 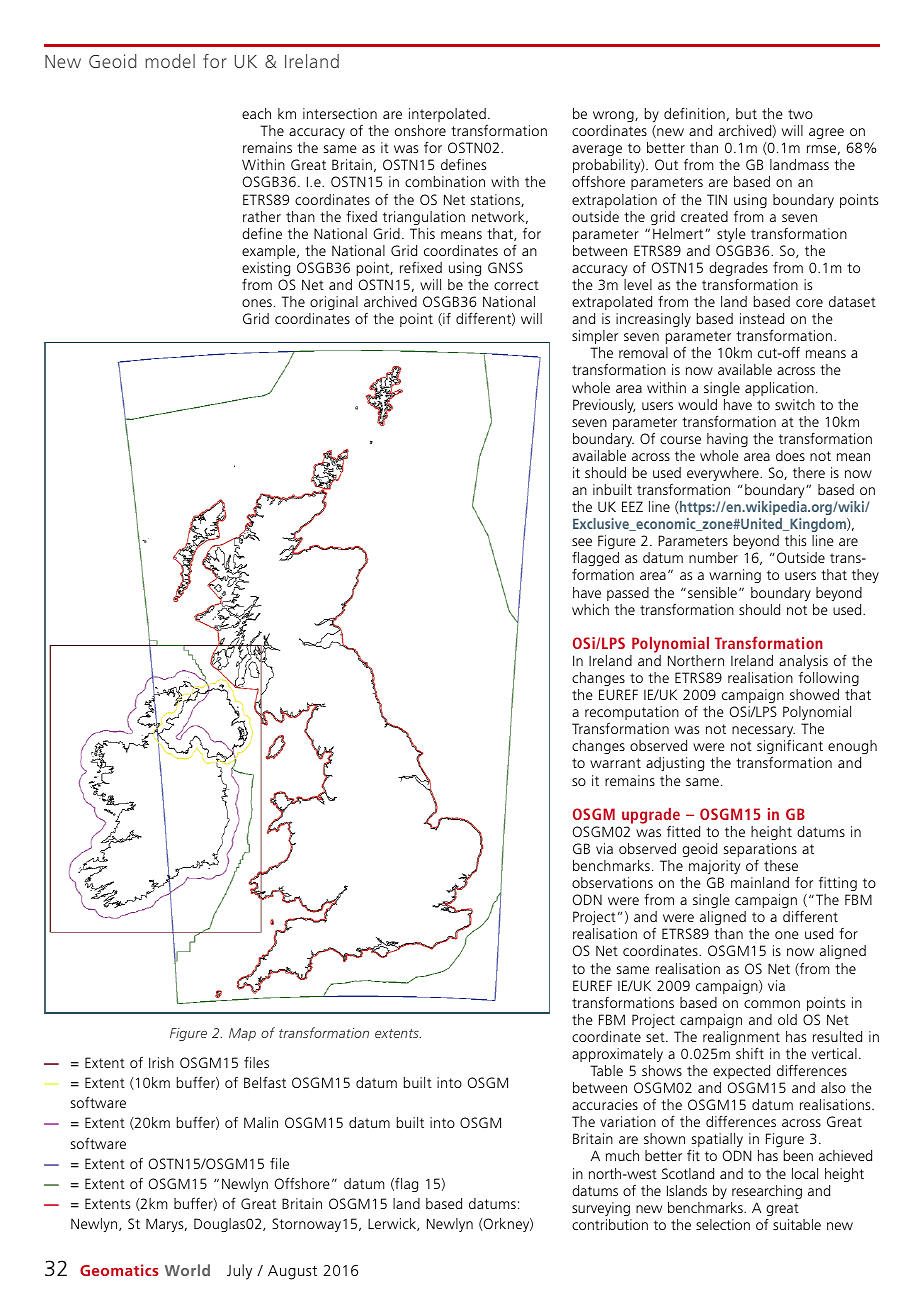 I want to click on each, so click(x=256, y=113).
